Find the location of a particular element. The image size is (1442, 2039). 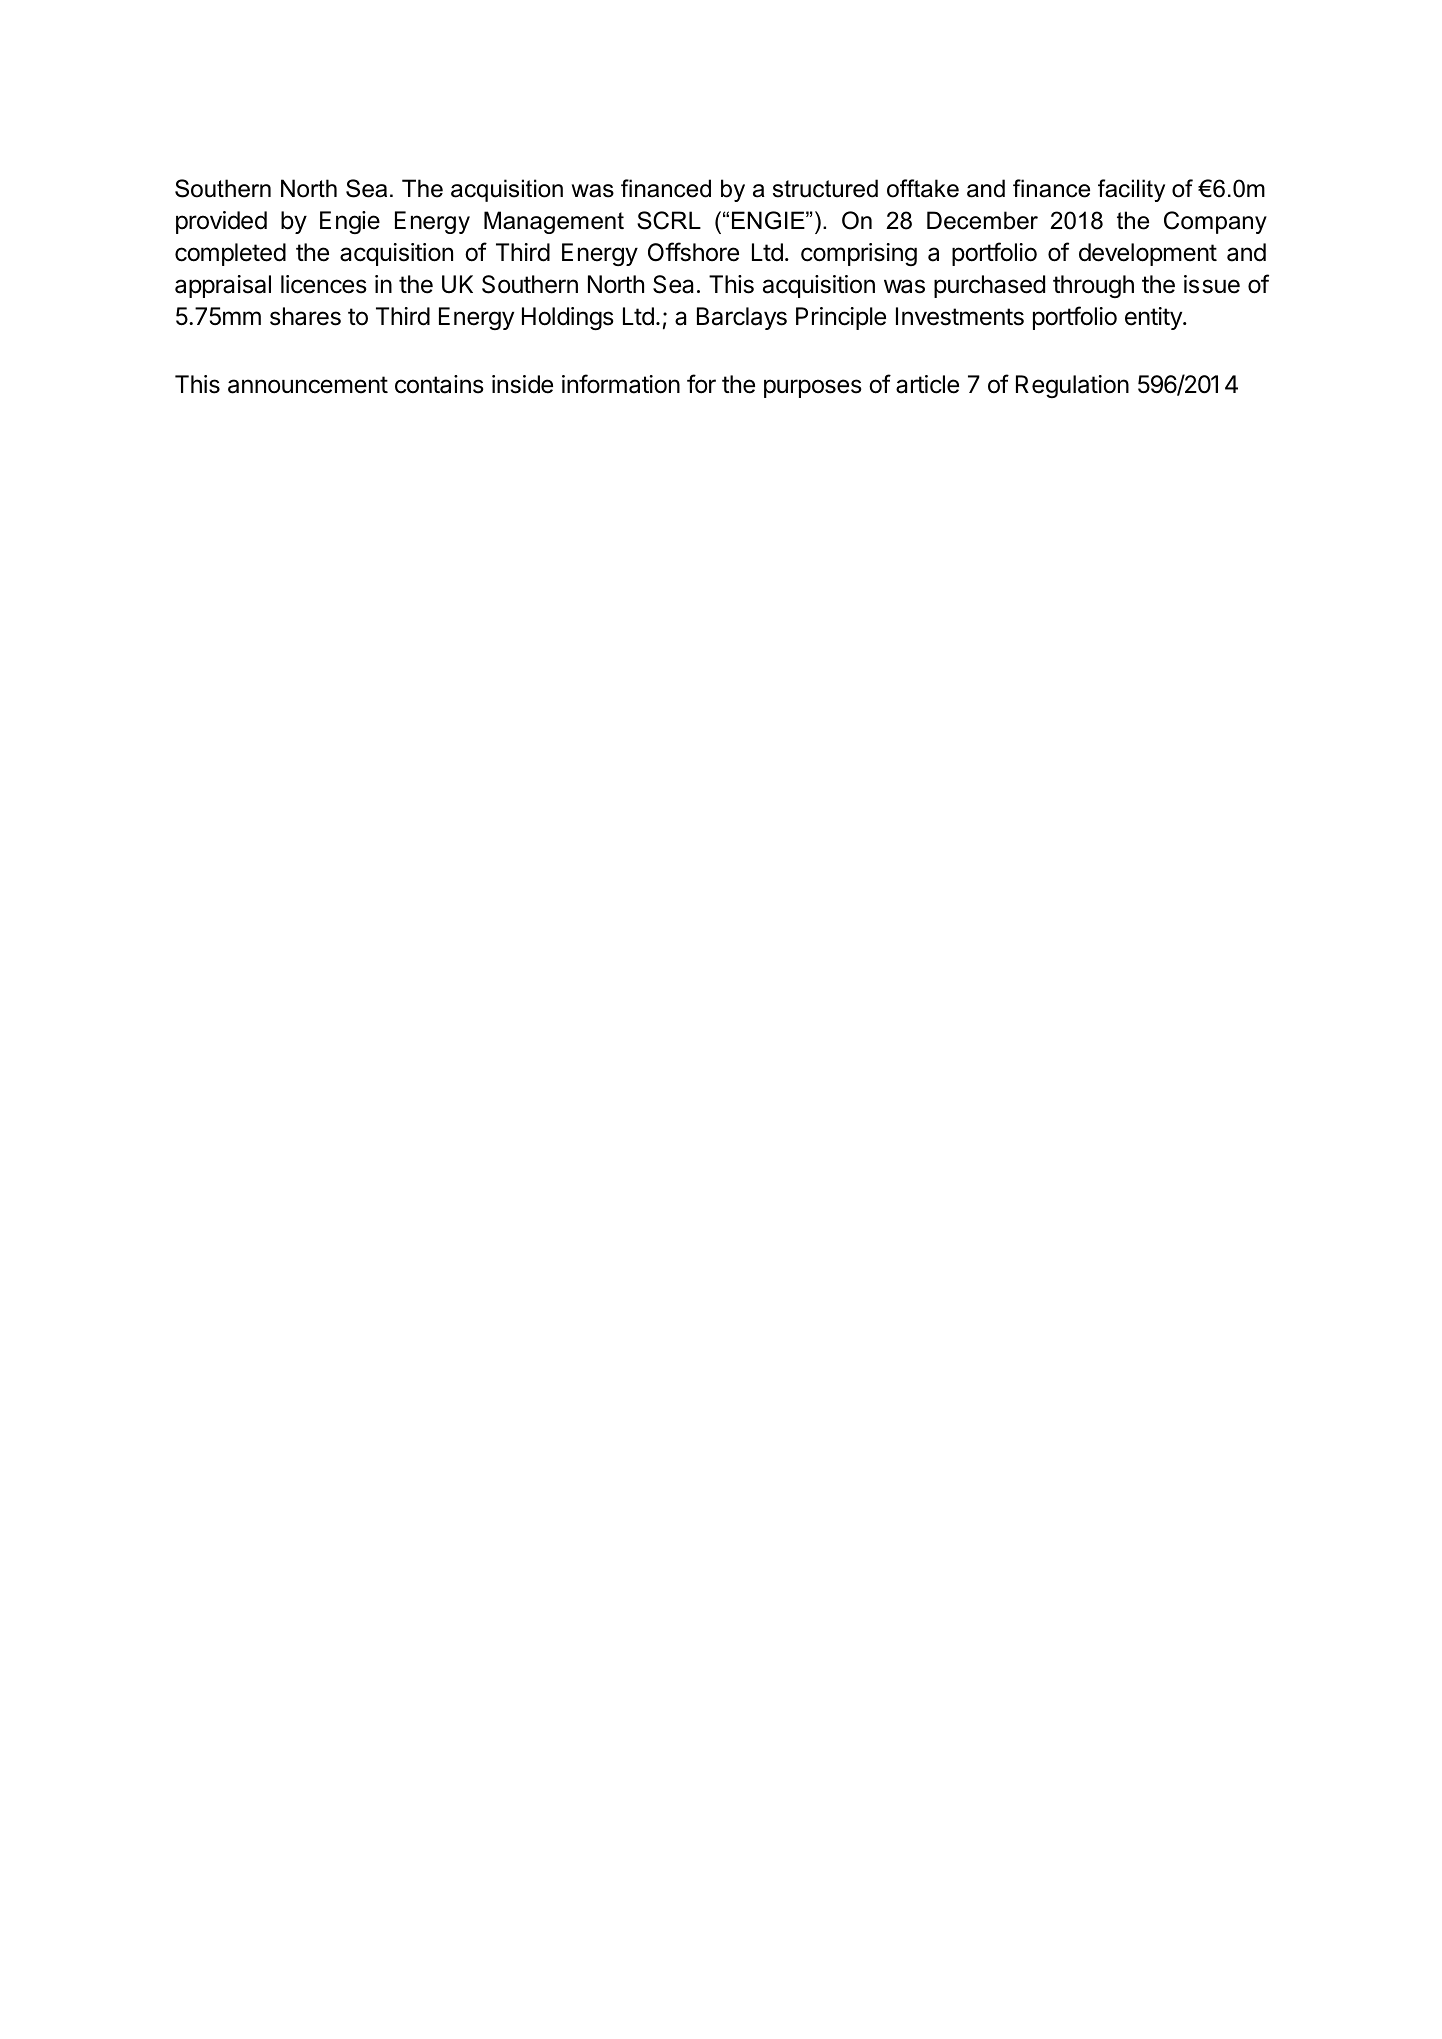

Barclays is located at coordinates (742, 318).
